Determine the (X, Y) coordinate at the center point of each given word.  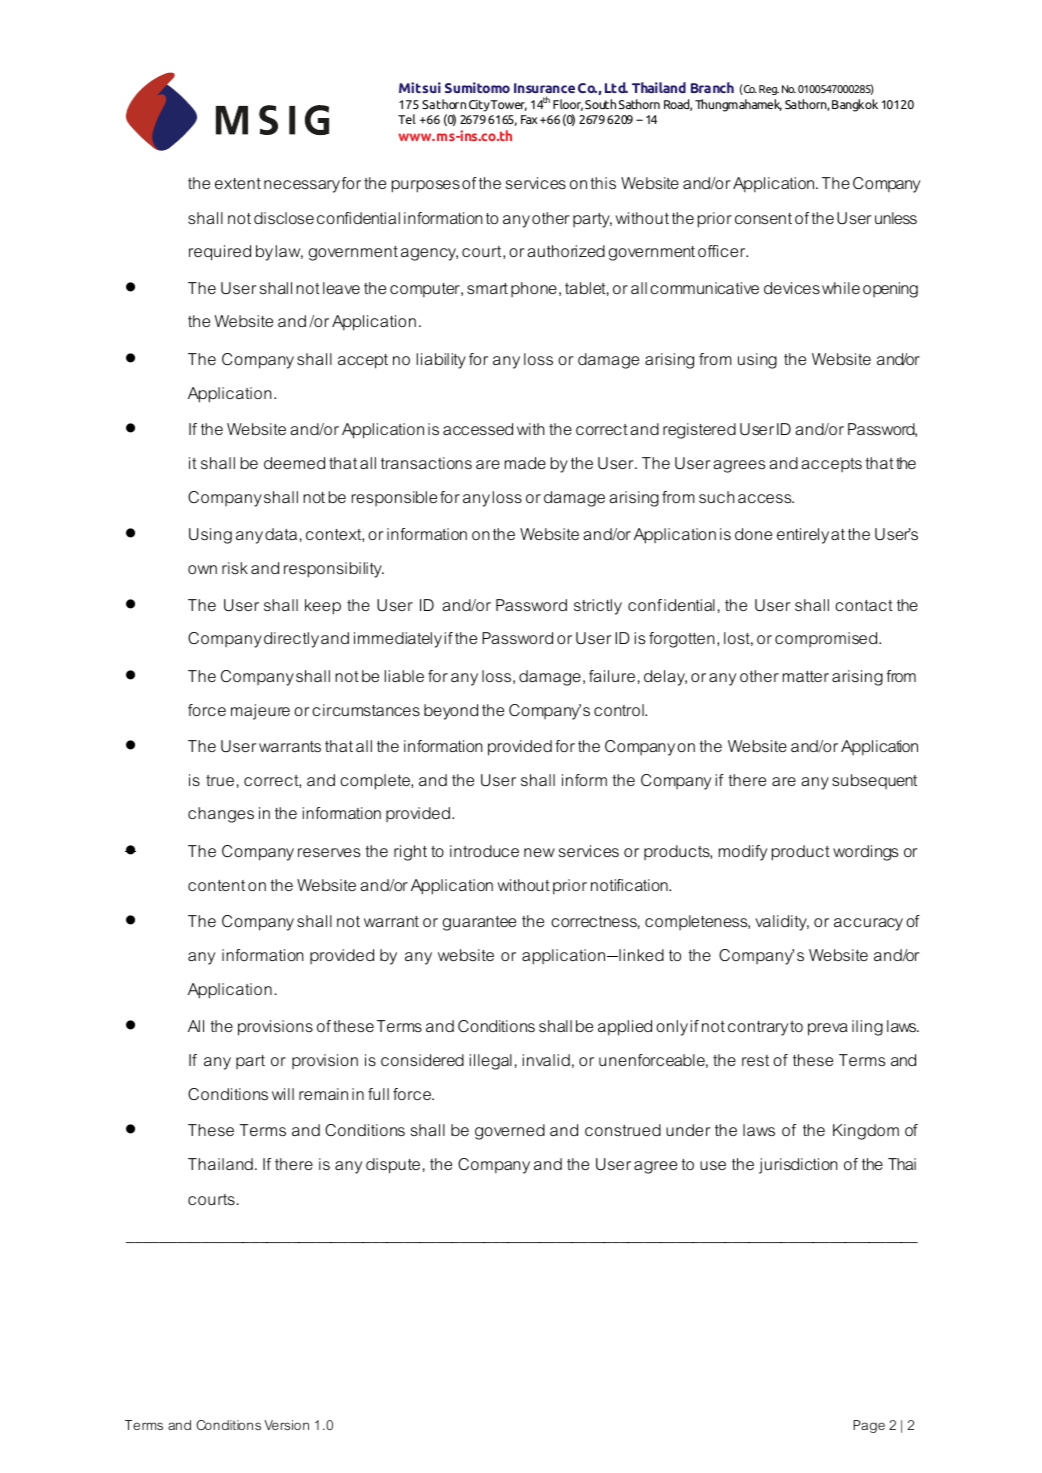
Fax (529, 119)
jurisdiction (798, 1166)
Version (286, 1425)
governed (510, 1132)
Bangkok (855, 105)
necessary (302, 186)
